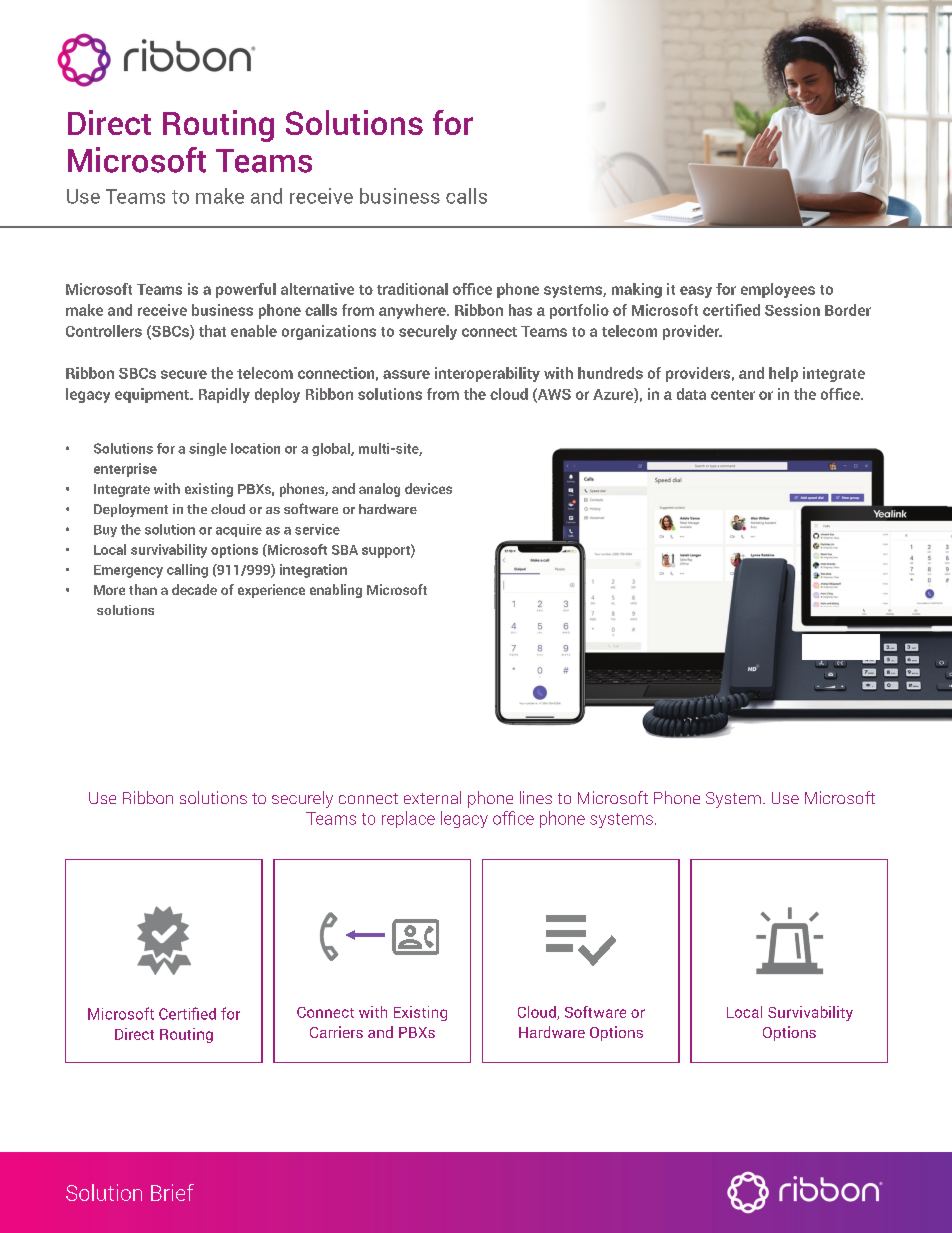 The height and width of the document is (1233, 952). What do you see at coordinates (336, 591) in the document?
I see `enabling` at bounding box center [336, 591].
